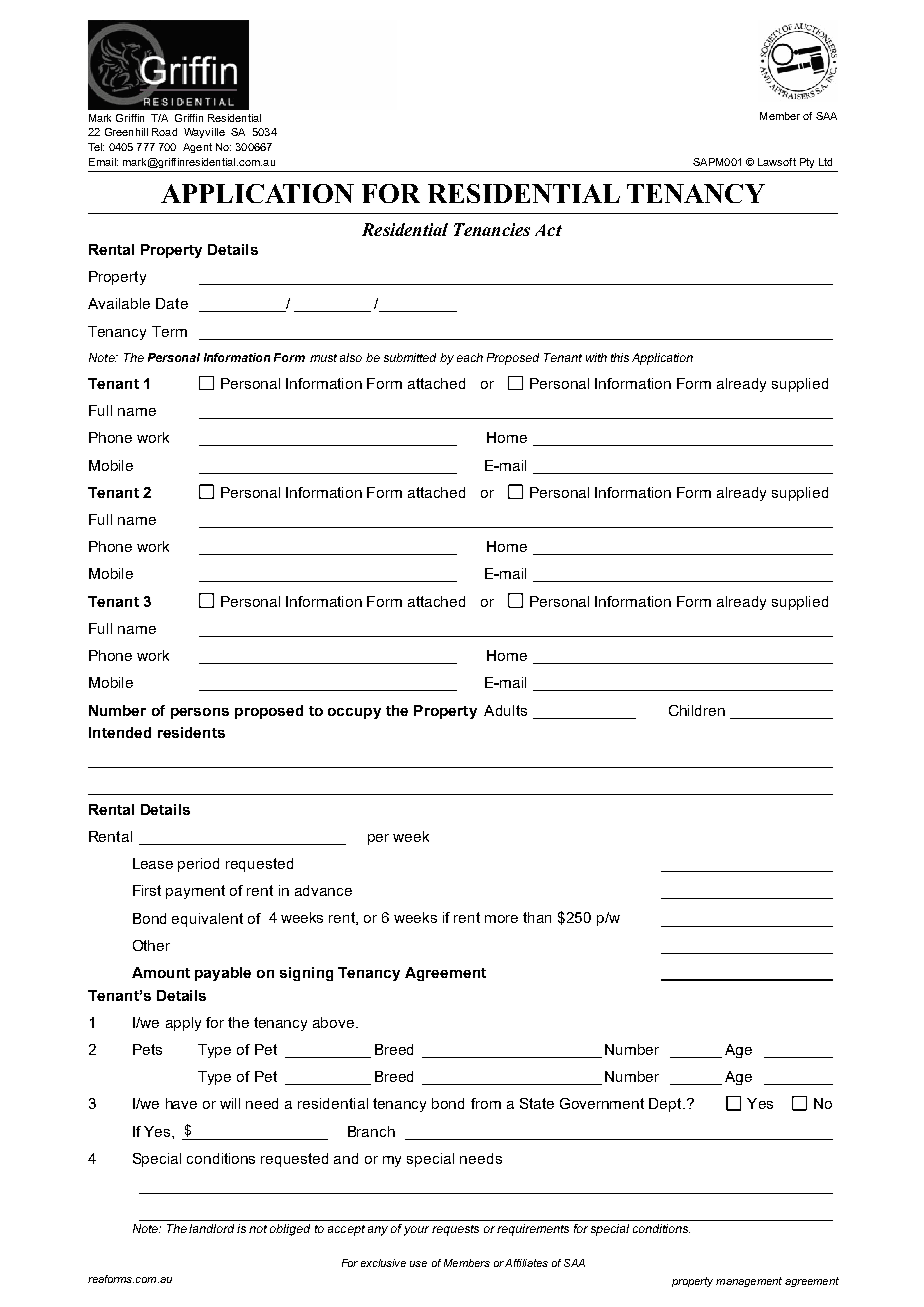  Describe the element at coordinates (501, 919) in the screenshot. I see `more` at that location.
